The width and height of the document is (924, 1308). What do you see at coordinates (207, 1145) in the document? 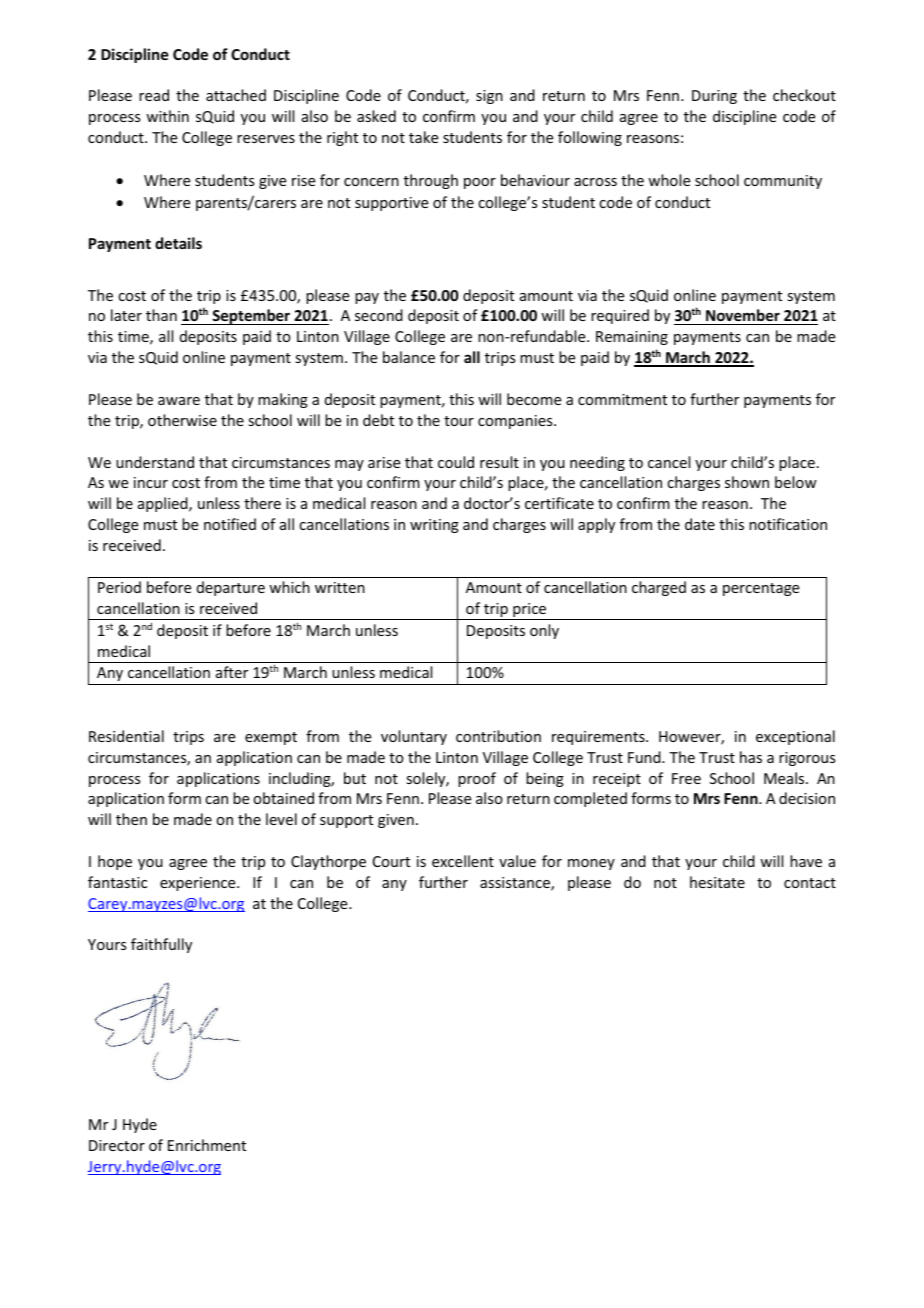
I see `Enrichment` at bounding box center [207, 1145].
